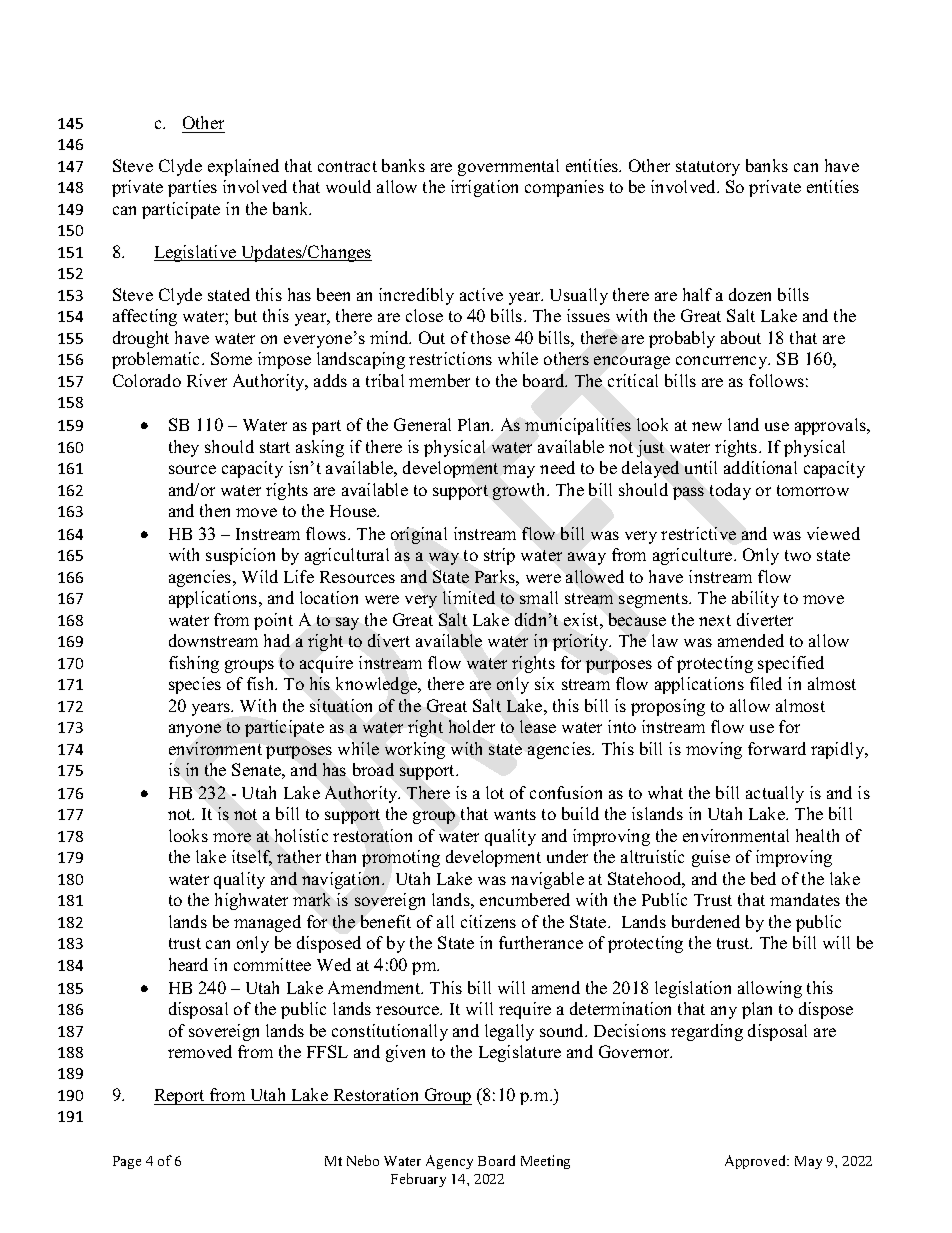  I want to click on six, so click(544, 683).
